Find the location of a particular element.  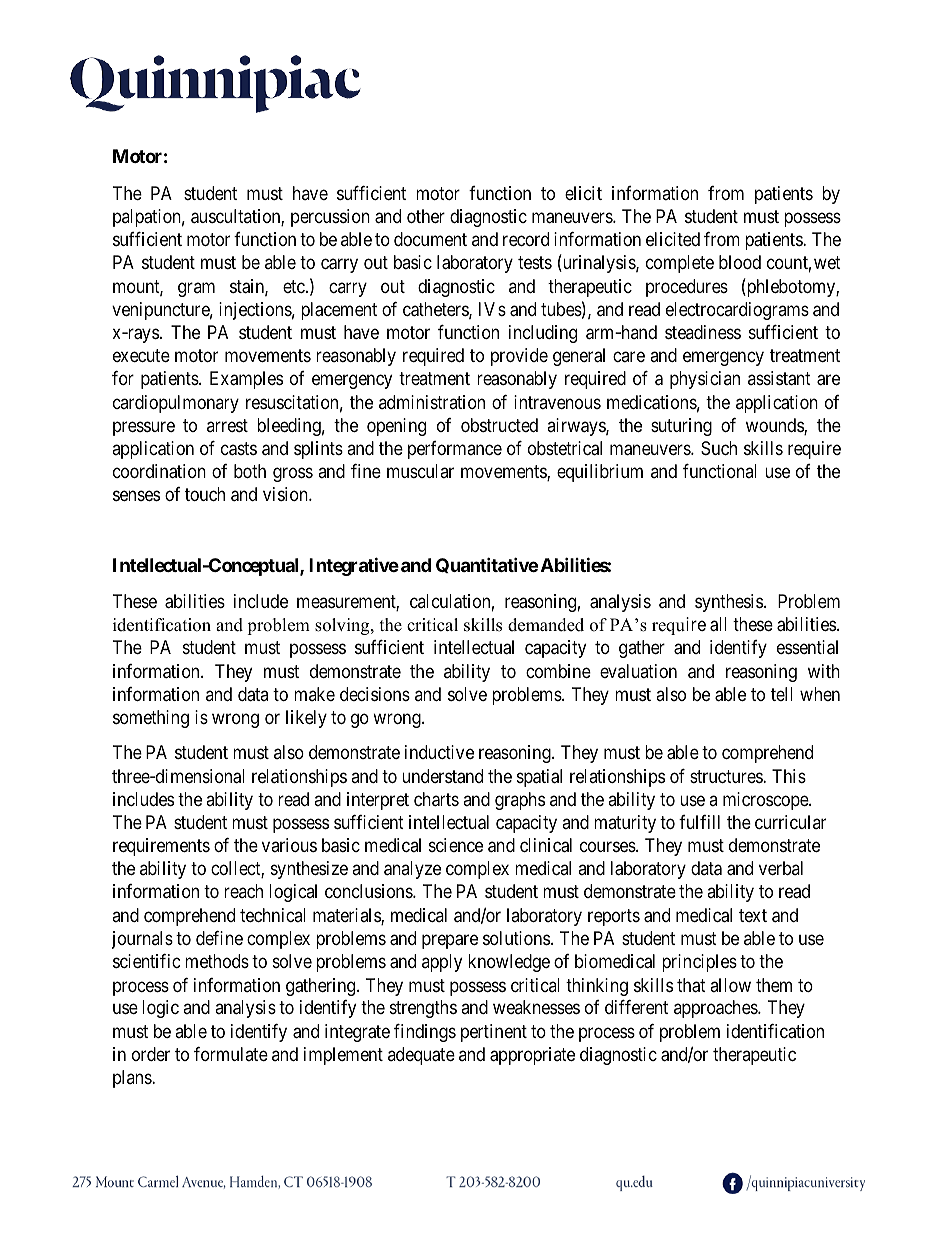

reach is located at coordinates (243, 891).
